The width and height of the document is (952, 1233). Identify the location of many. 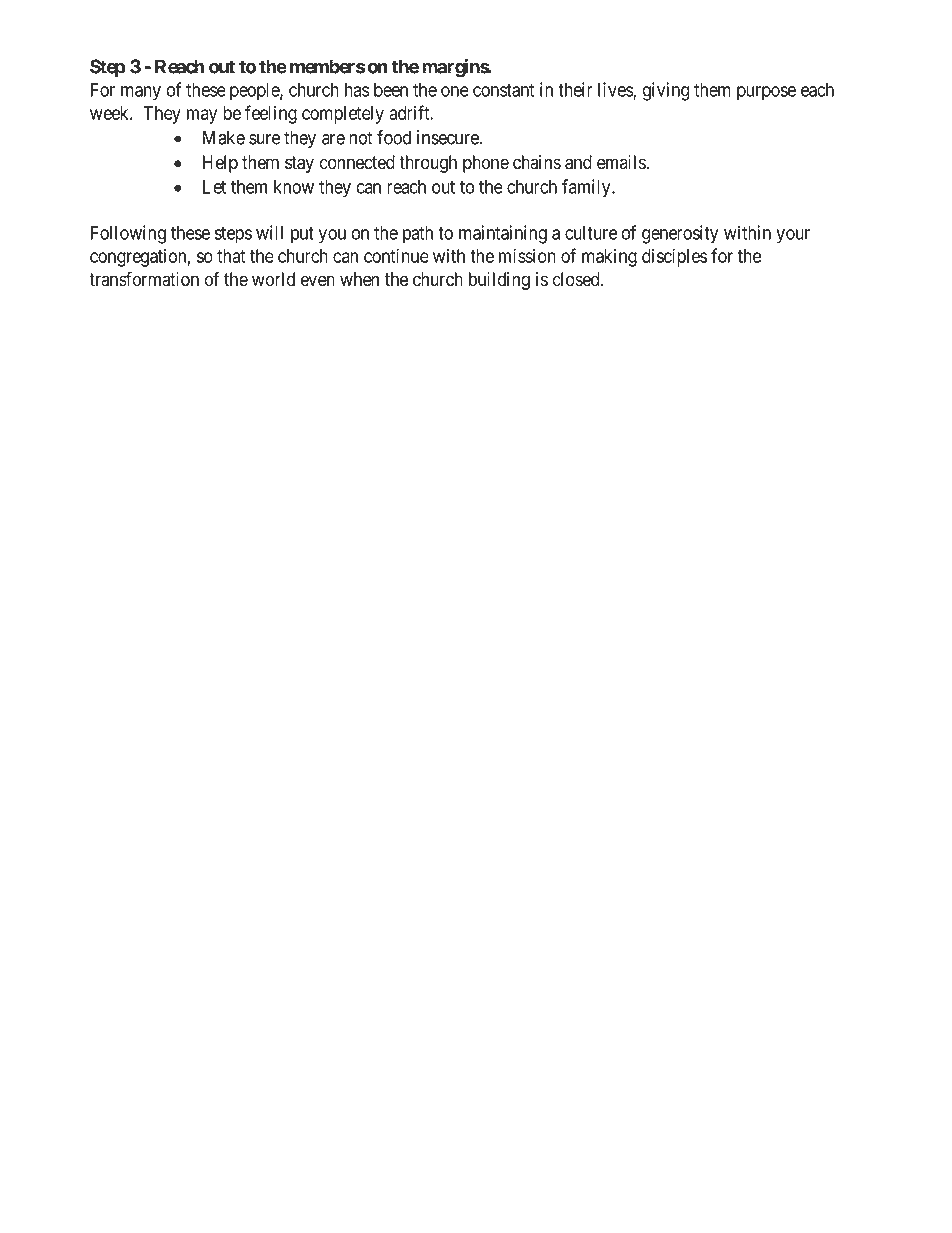
(141, 93).
